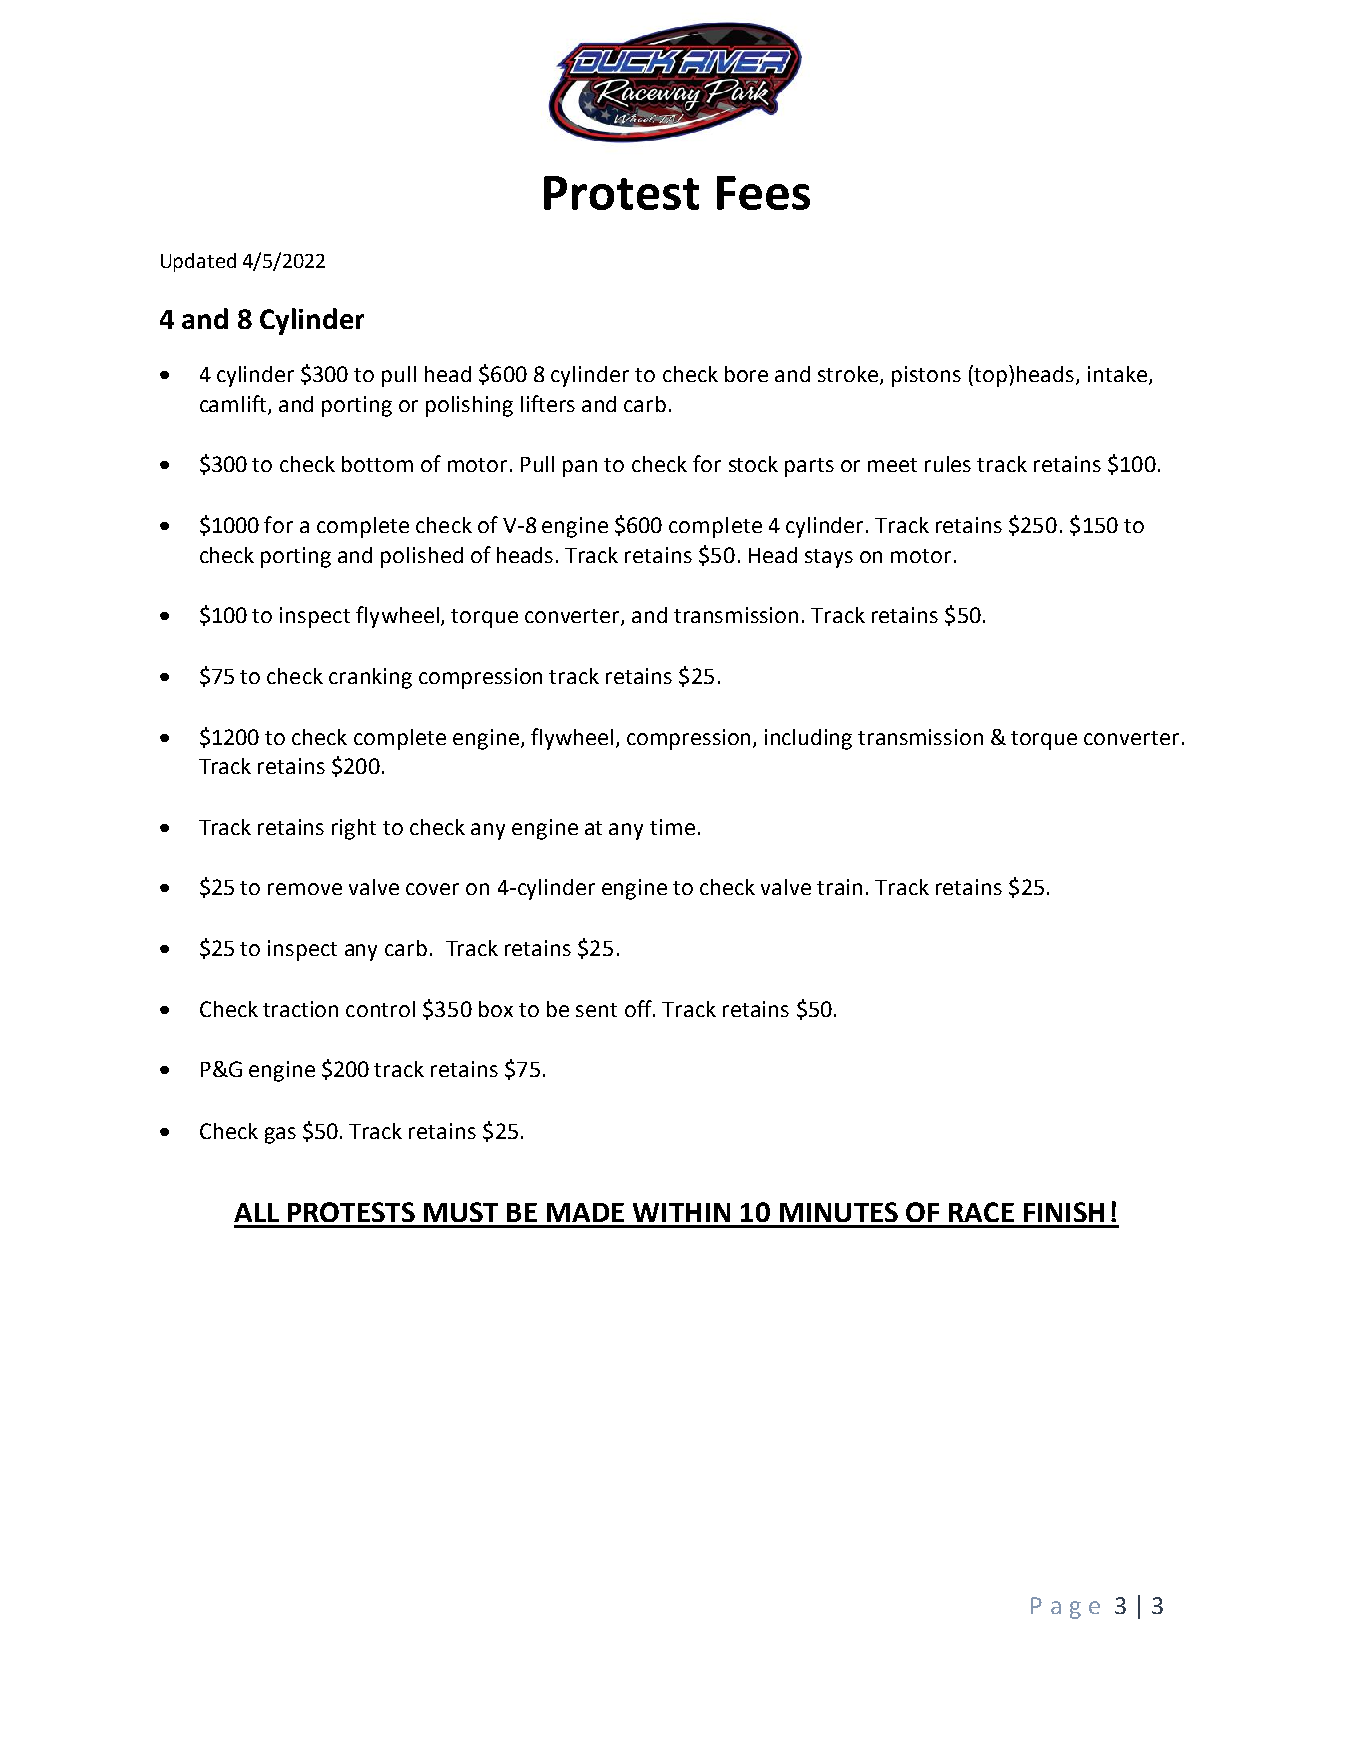  I want to click on WITHIN, so click(681, 1212).
